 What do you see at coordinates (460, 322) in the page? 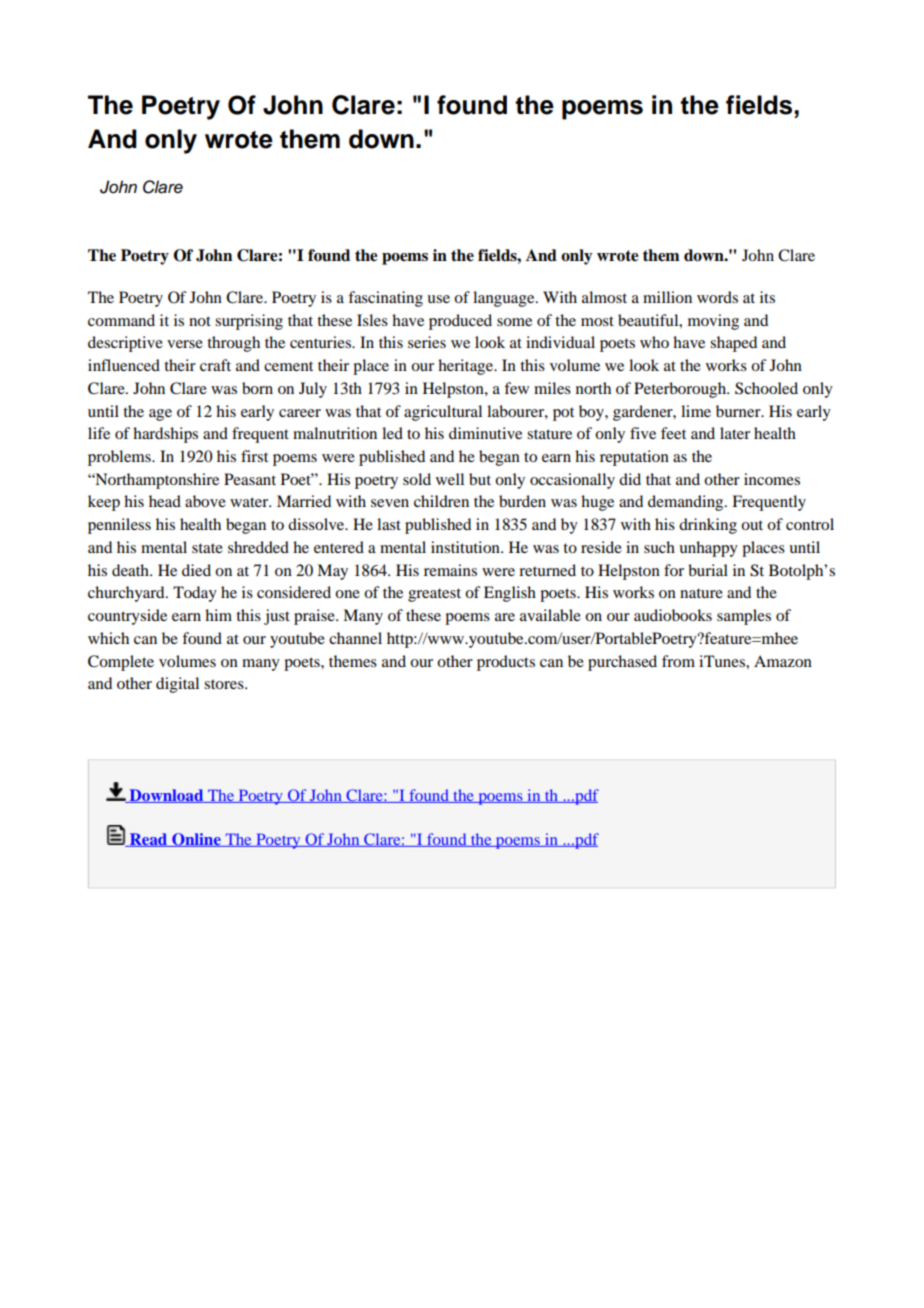
I see `produced` at bounding box center [460, 322].
